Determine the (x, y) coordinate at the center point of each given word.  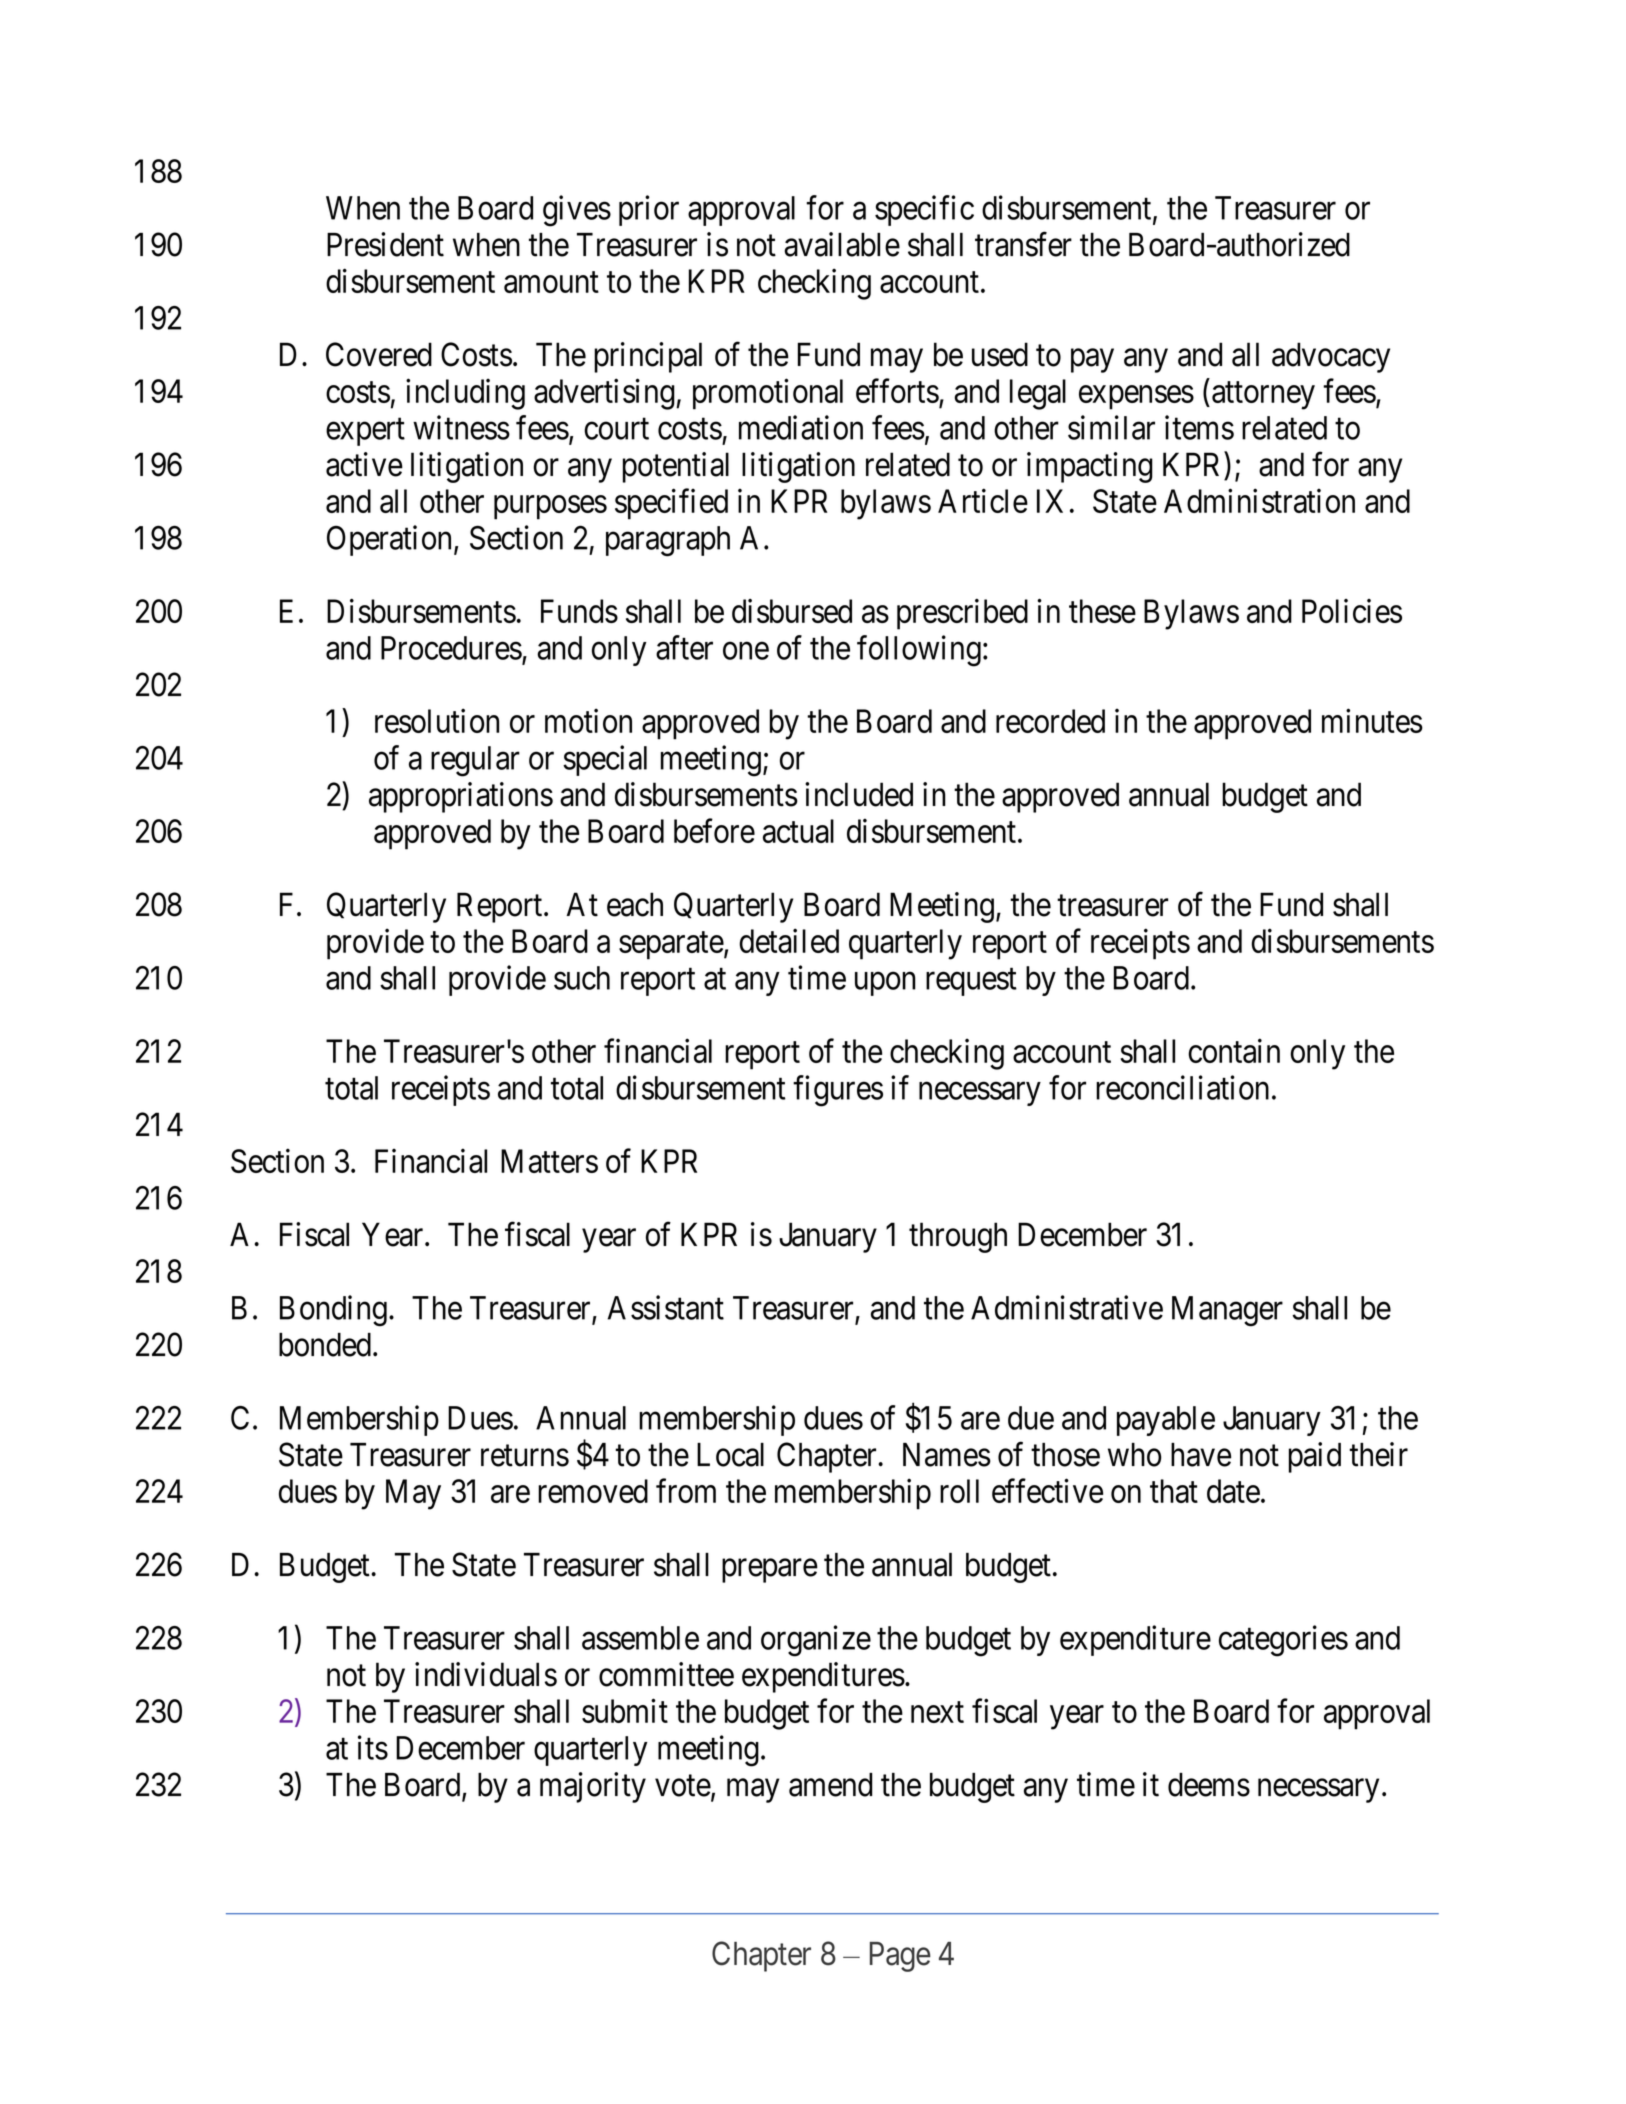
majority (593, 1787)
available (842, 244)
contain (1234, 1050)
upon (885, 984)
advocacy (1331, 357)
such (582, 978)
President (385, 244)
